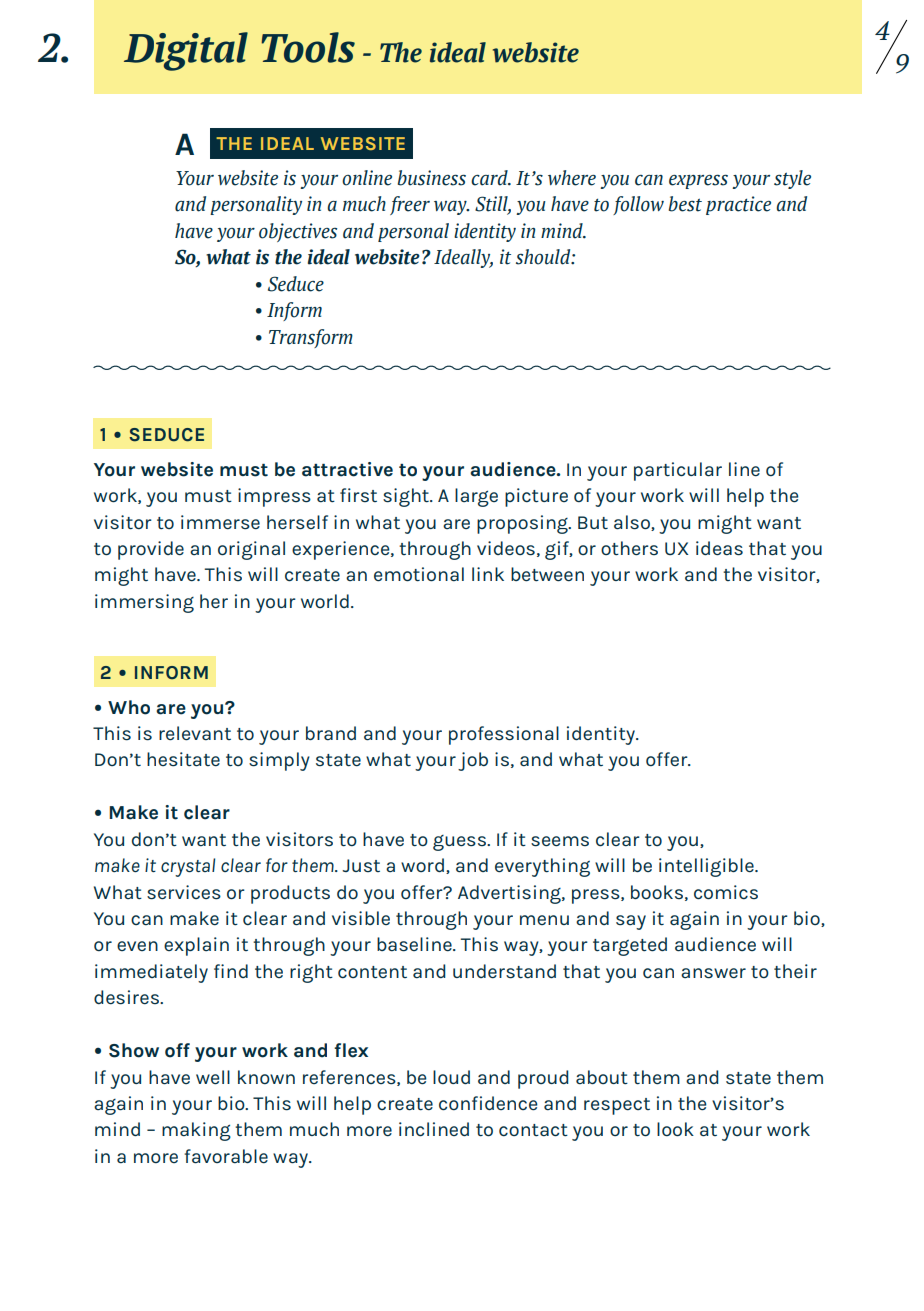  I want to click on card, so click(490, 178).
